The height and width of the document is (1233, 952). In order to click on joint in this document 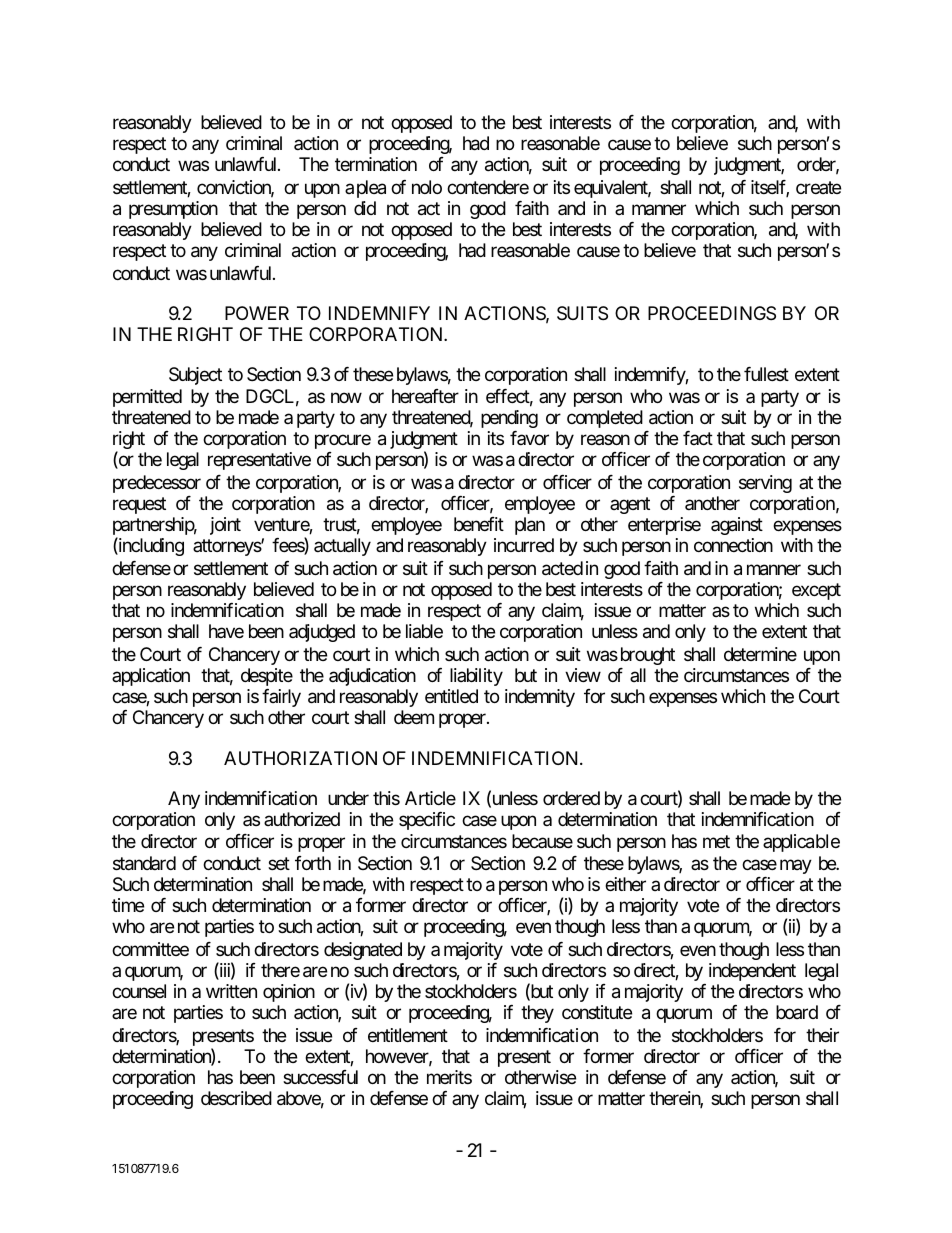, I will do `click(225, 526)`.
